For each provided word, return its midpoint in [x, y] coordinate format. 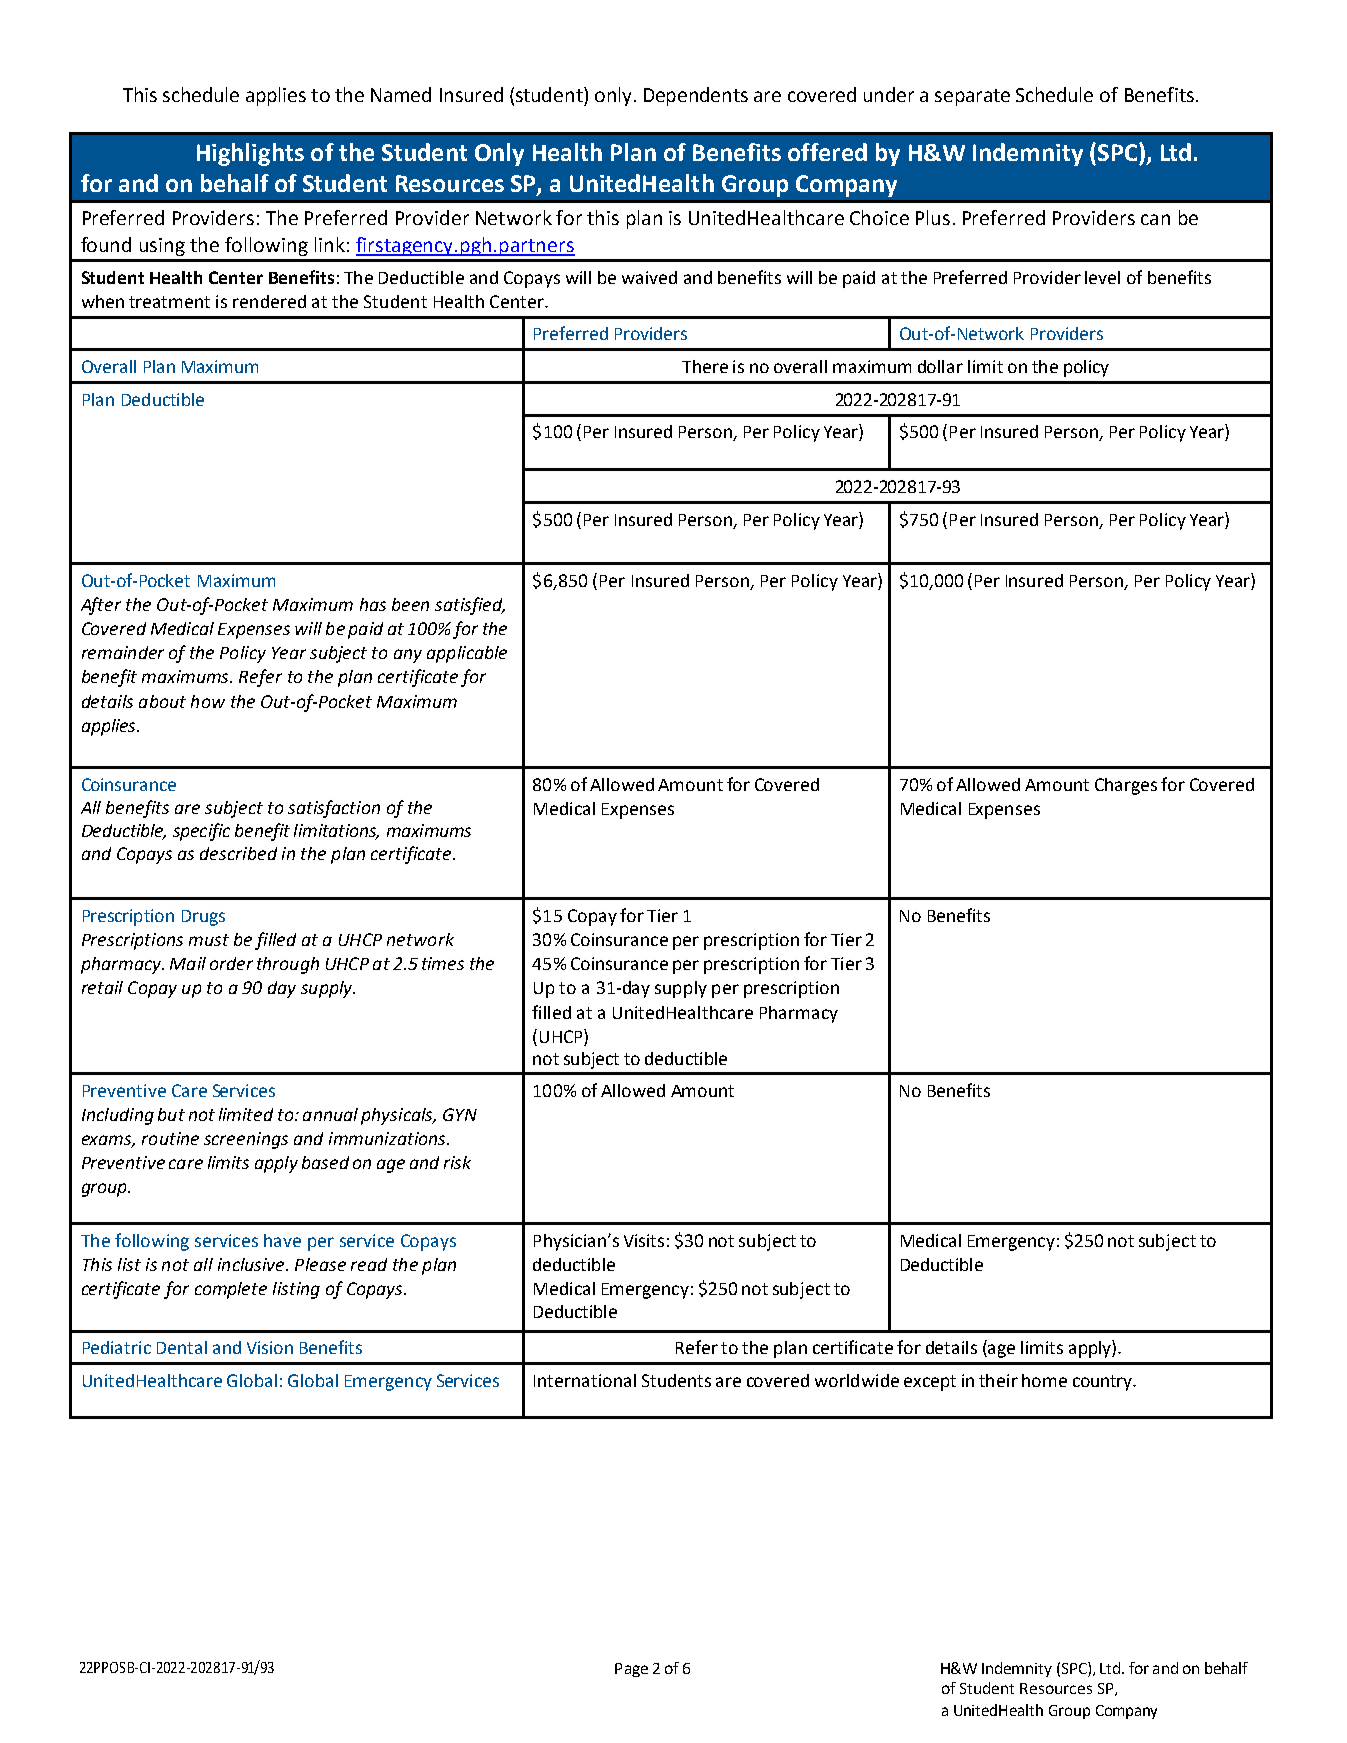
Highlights [250, 154]
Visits [644, 1240]
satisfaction [334, 809]
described [238, 853]
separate [972, 97]
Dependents [696, 96]
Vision [270, 1347]
